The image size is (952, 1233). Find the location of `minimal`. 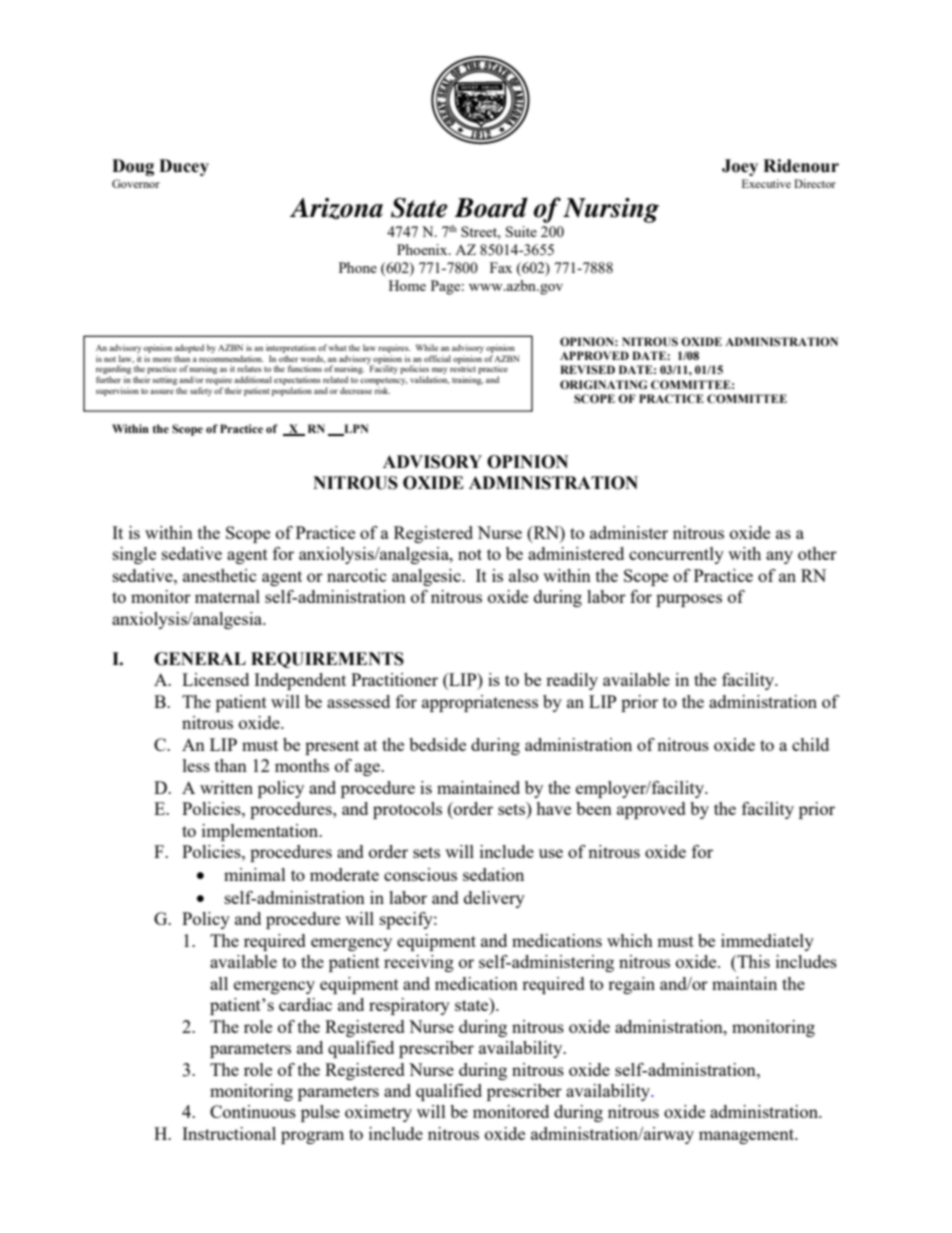

minimal is located at coordinates (255, 874).
